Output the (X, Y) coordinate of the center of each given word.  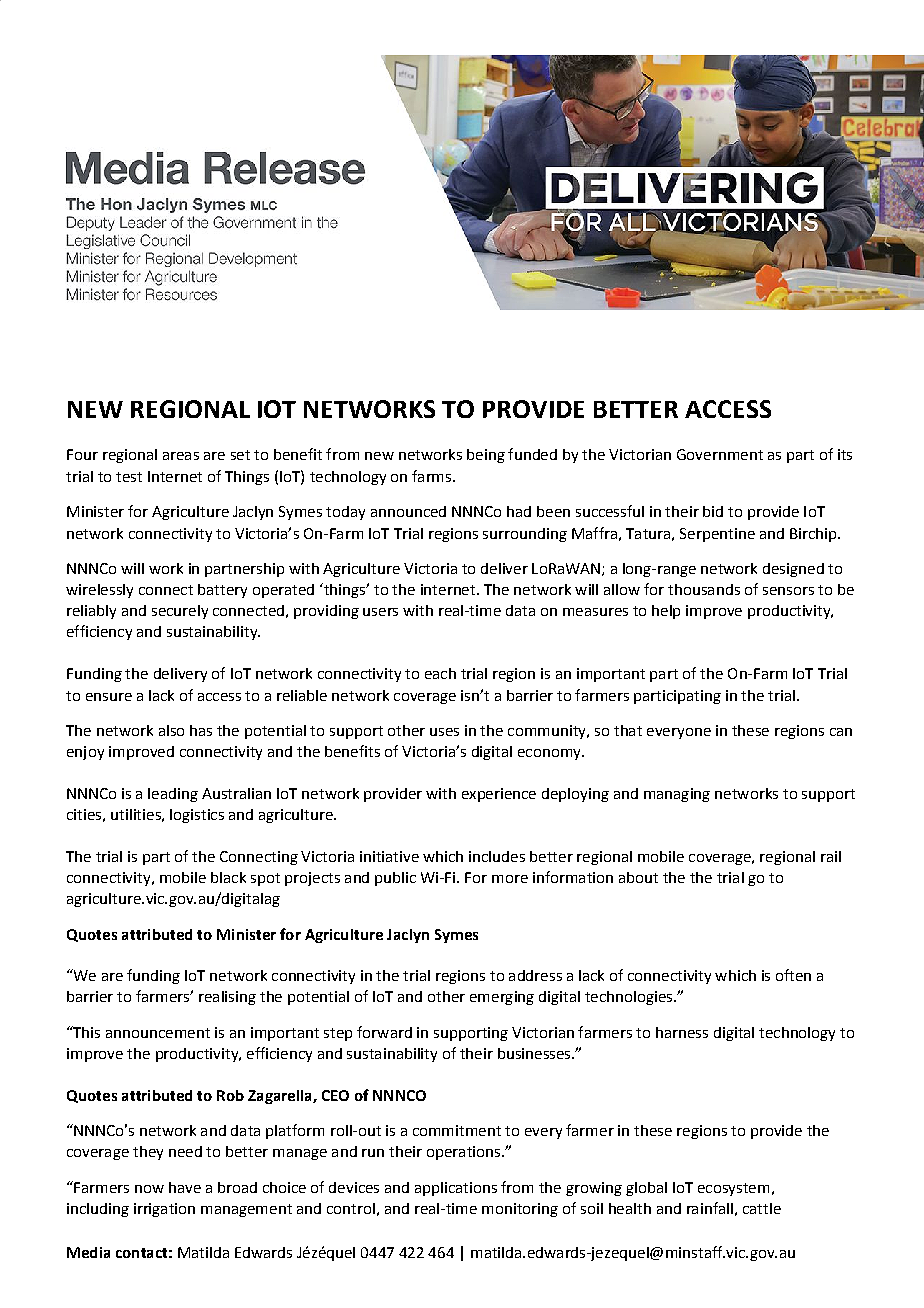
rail (831, 856)
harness (682, 1032)
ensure (109, 697)
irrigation (164, 1210)
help (666, 612)
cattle (762, 1208)
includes (497, 856)
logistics (197, 816)
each (440, 673)
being (486, 456)
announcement (158, 1033)
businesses (535, 1053)
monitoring (520, 1210)
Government (720, 454)
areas (181, 456)
